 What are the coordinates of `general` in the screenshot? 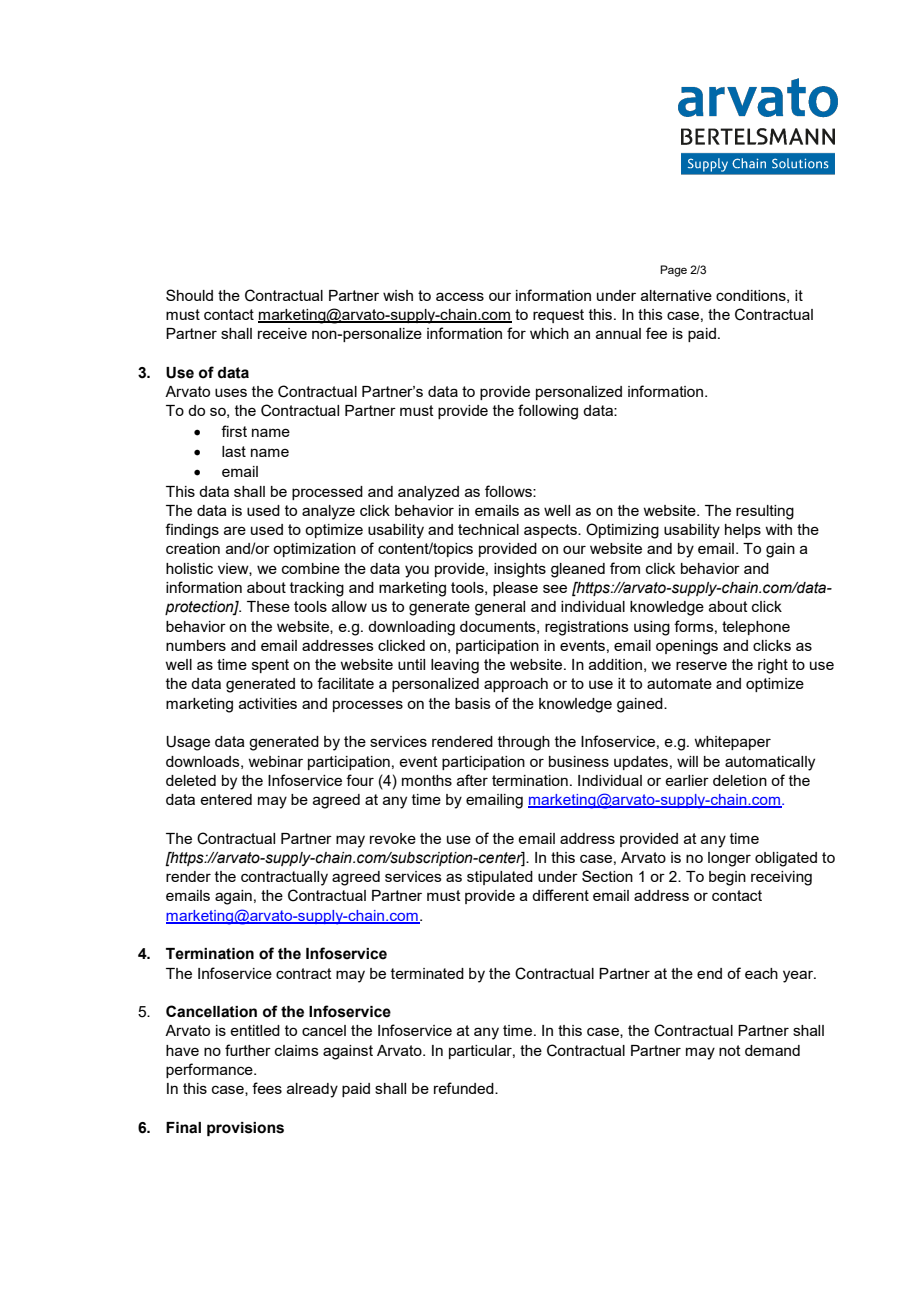 It's located at (500, 608).
